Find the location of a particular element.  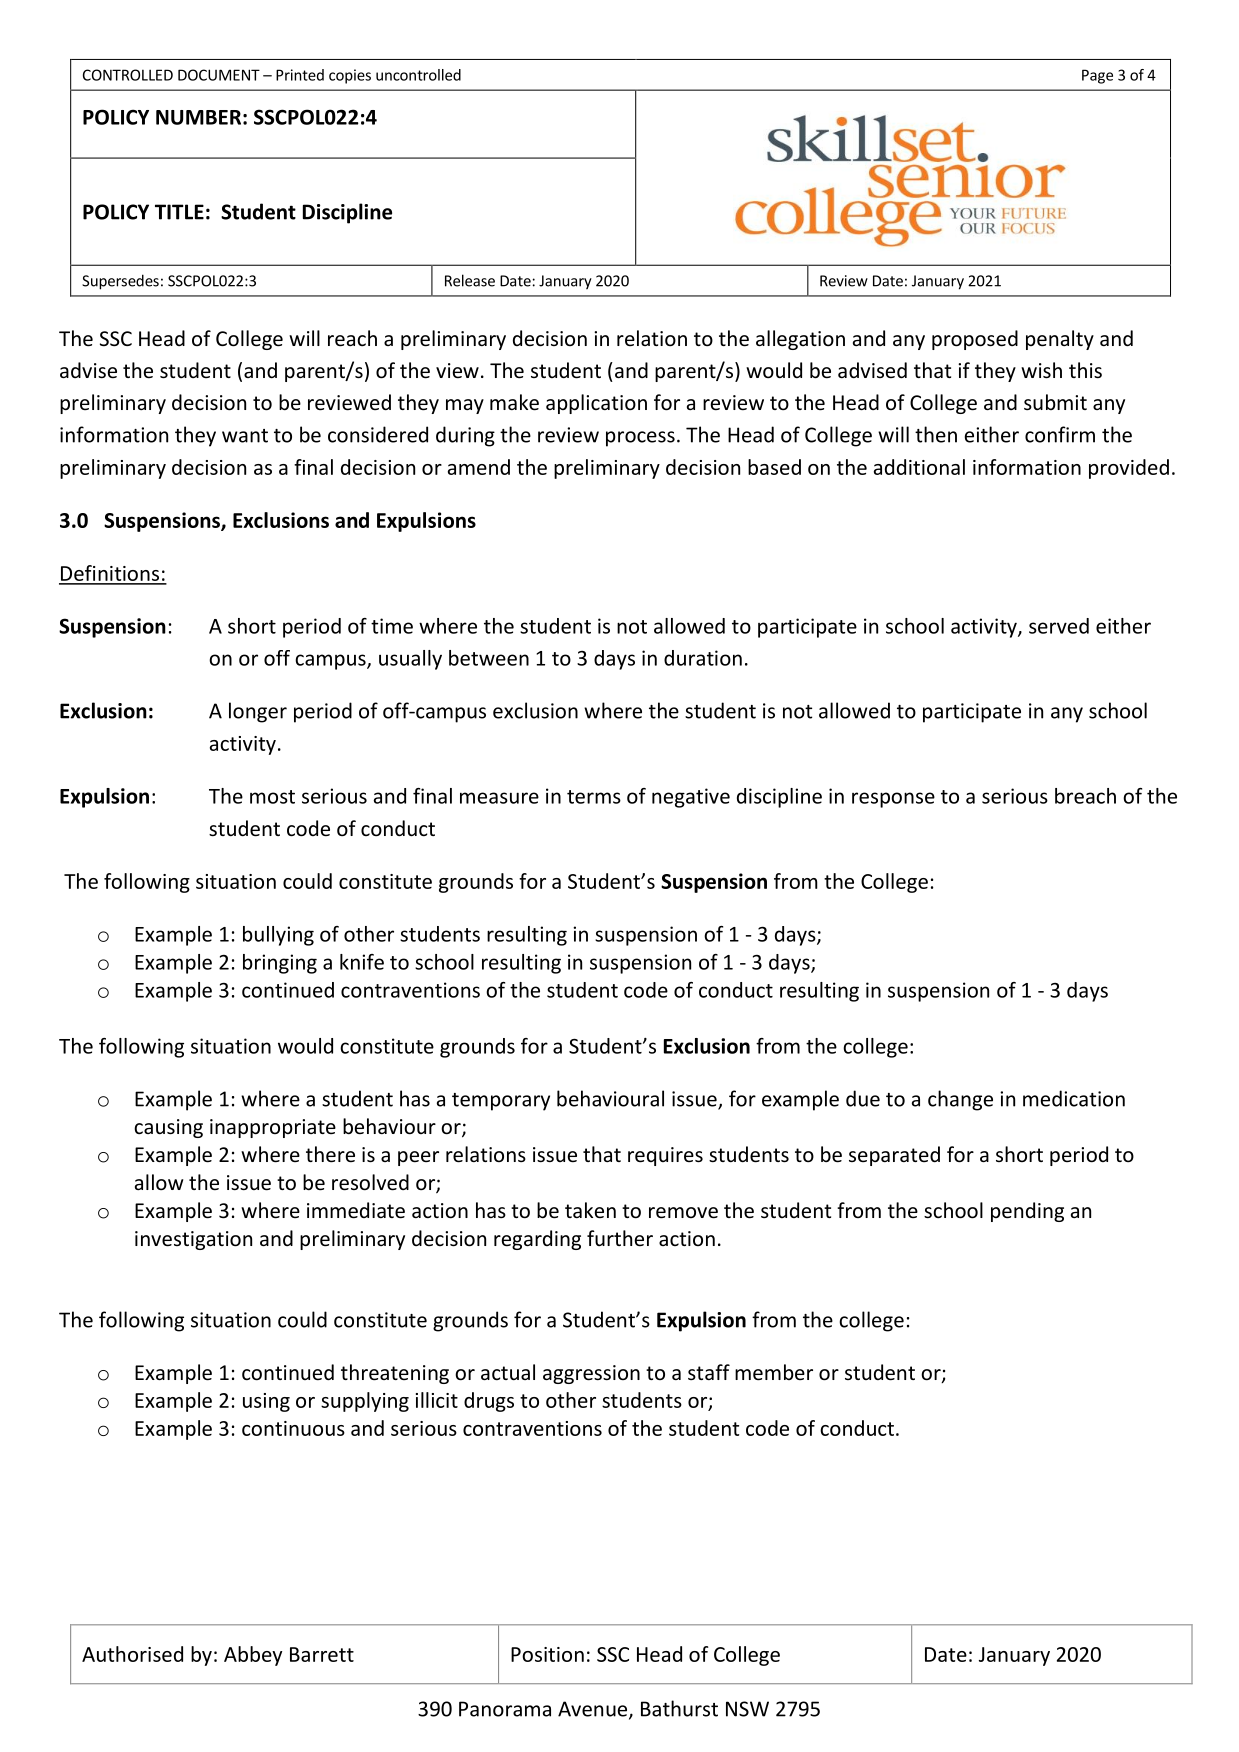

Abbey is located at coordinates (253, 1656).
